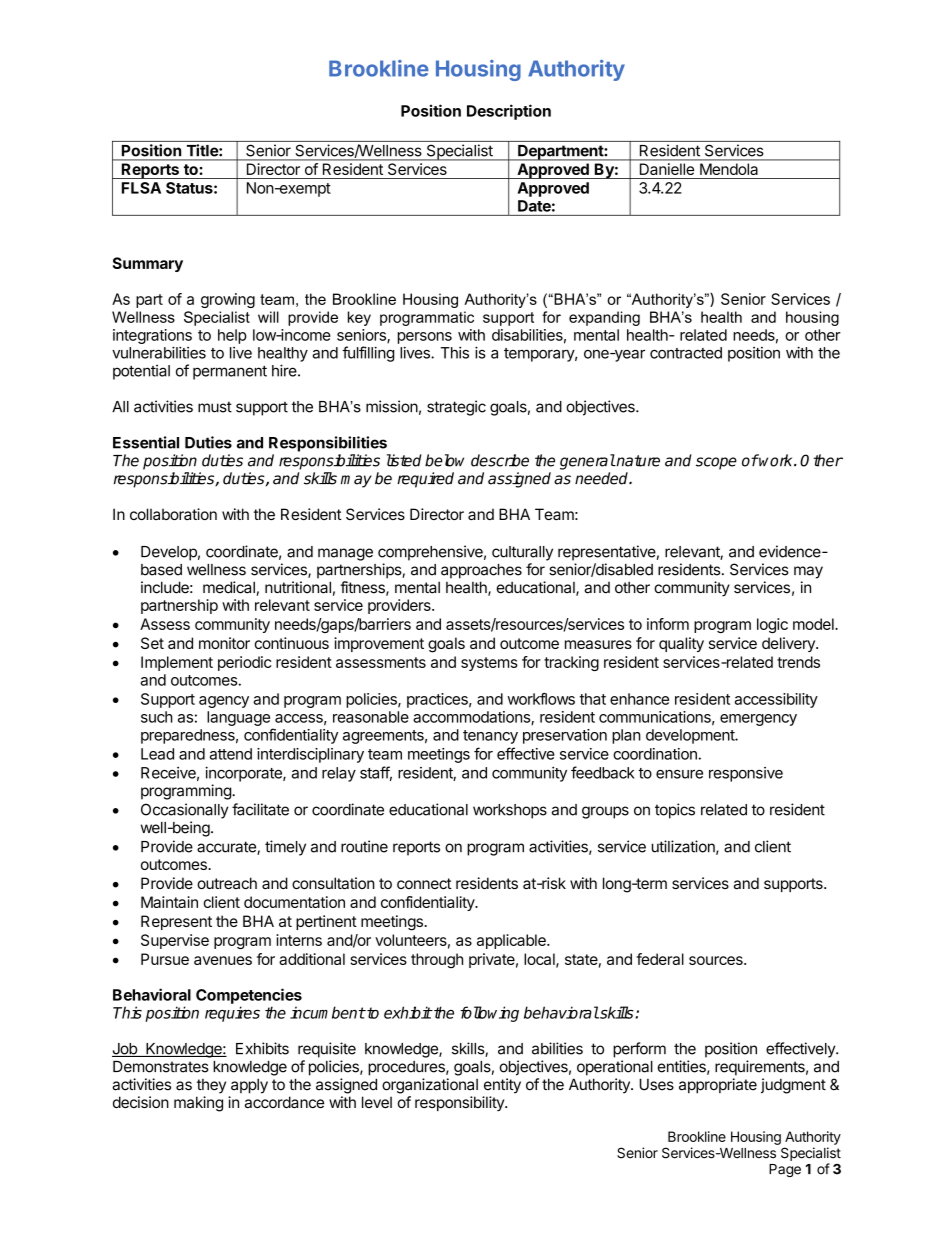 This image has height=1233, width=952. I want to click on Description, so click(509, 112).
